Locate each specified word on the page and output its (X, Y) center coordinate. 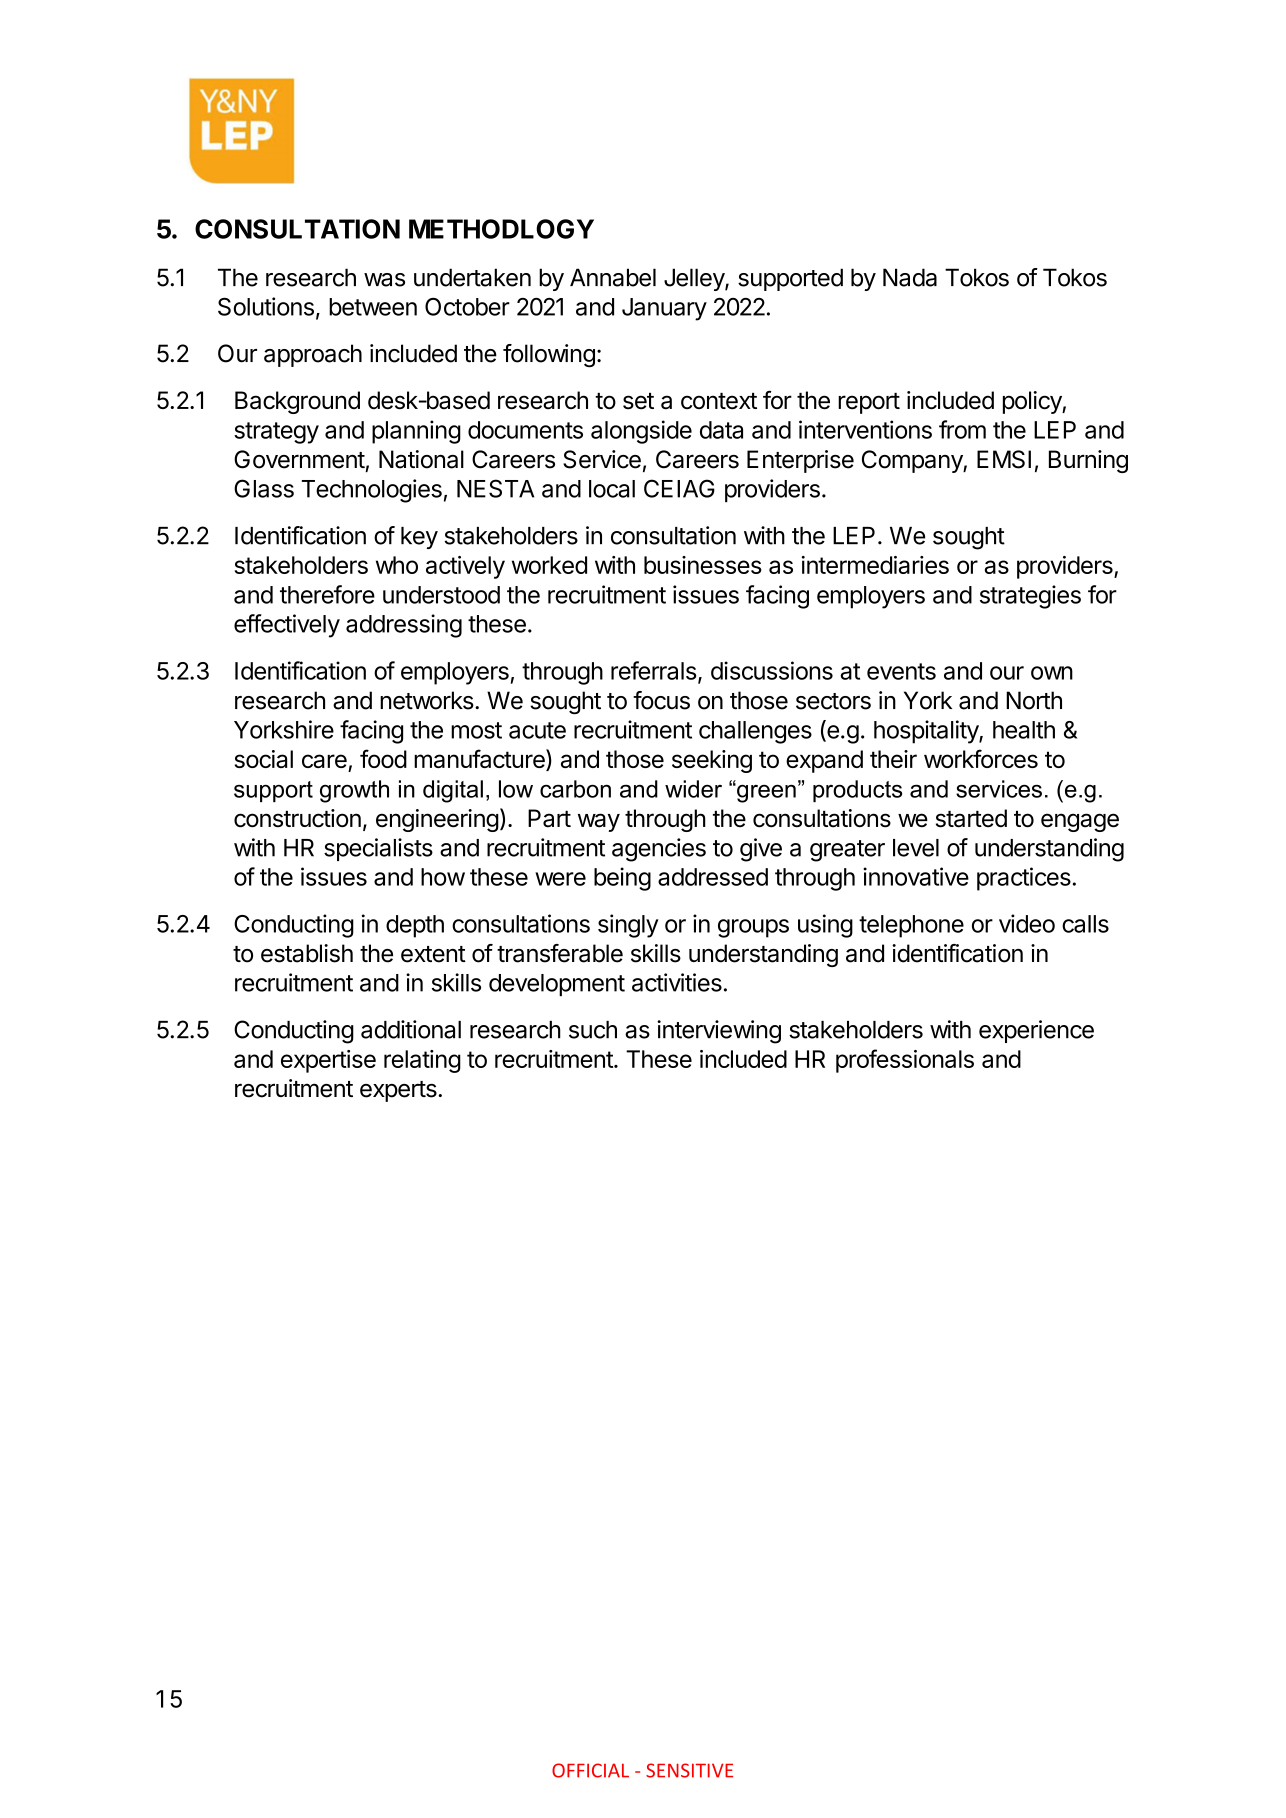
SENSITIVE (689, 1770)
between (373, 307)
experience (1036, 1031)
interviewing (719, 1032)
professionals (905, 1061)
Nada (910, 277)
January (664, 309)
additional (411, 1029)
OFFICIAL (590, 1770)
